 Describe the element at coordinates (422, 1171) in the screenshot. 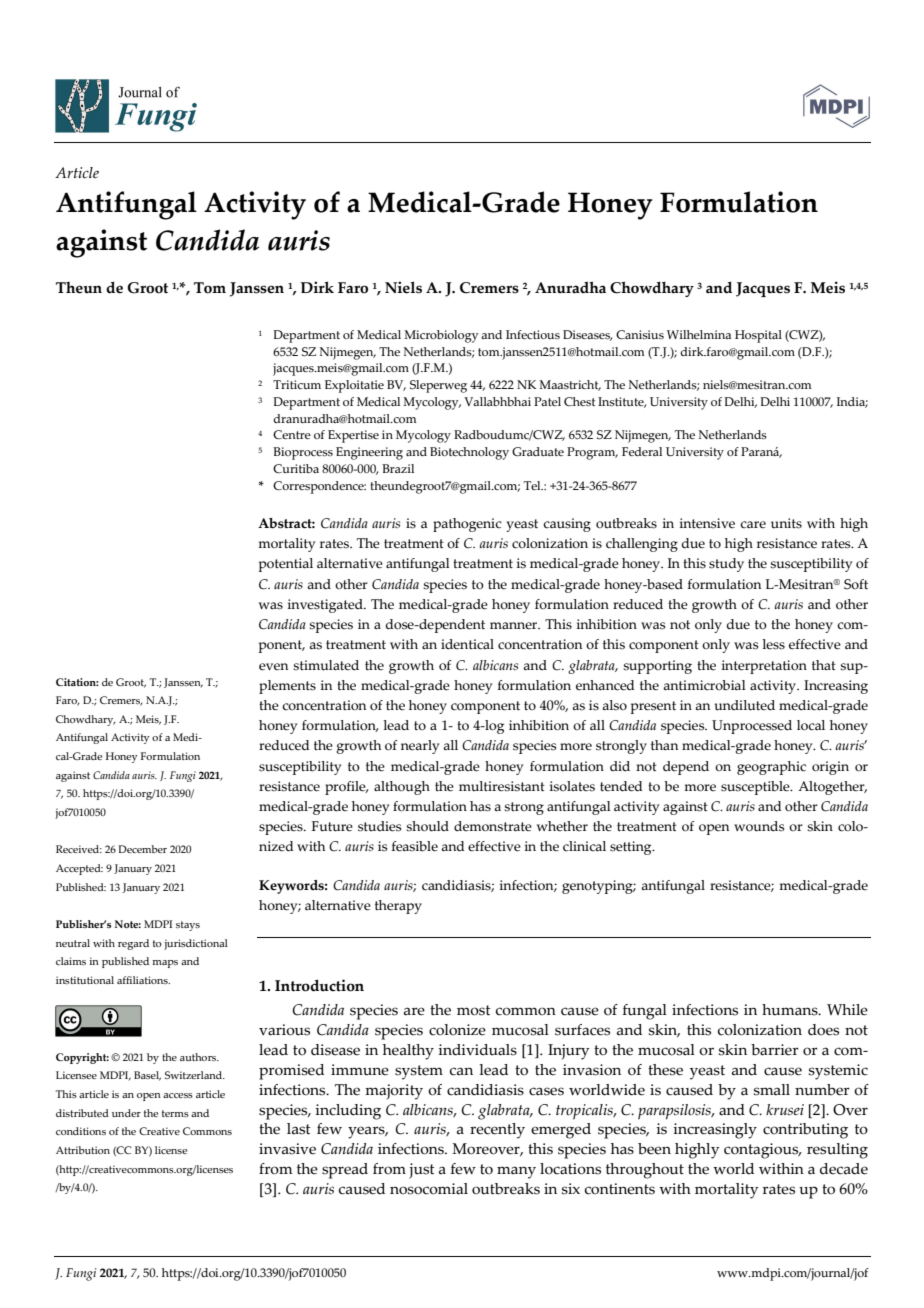

I see `just` at that location.
